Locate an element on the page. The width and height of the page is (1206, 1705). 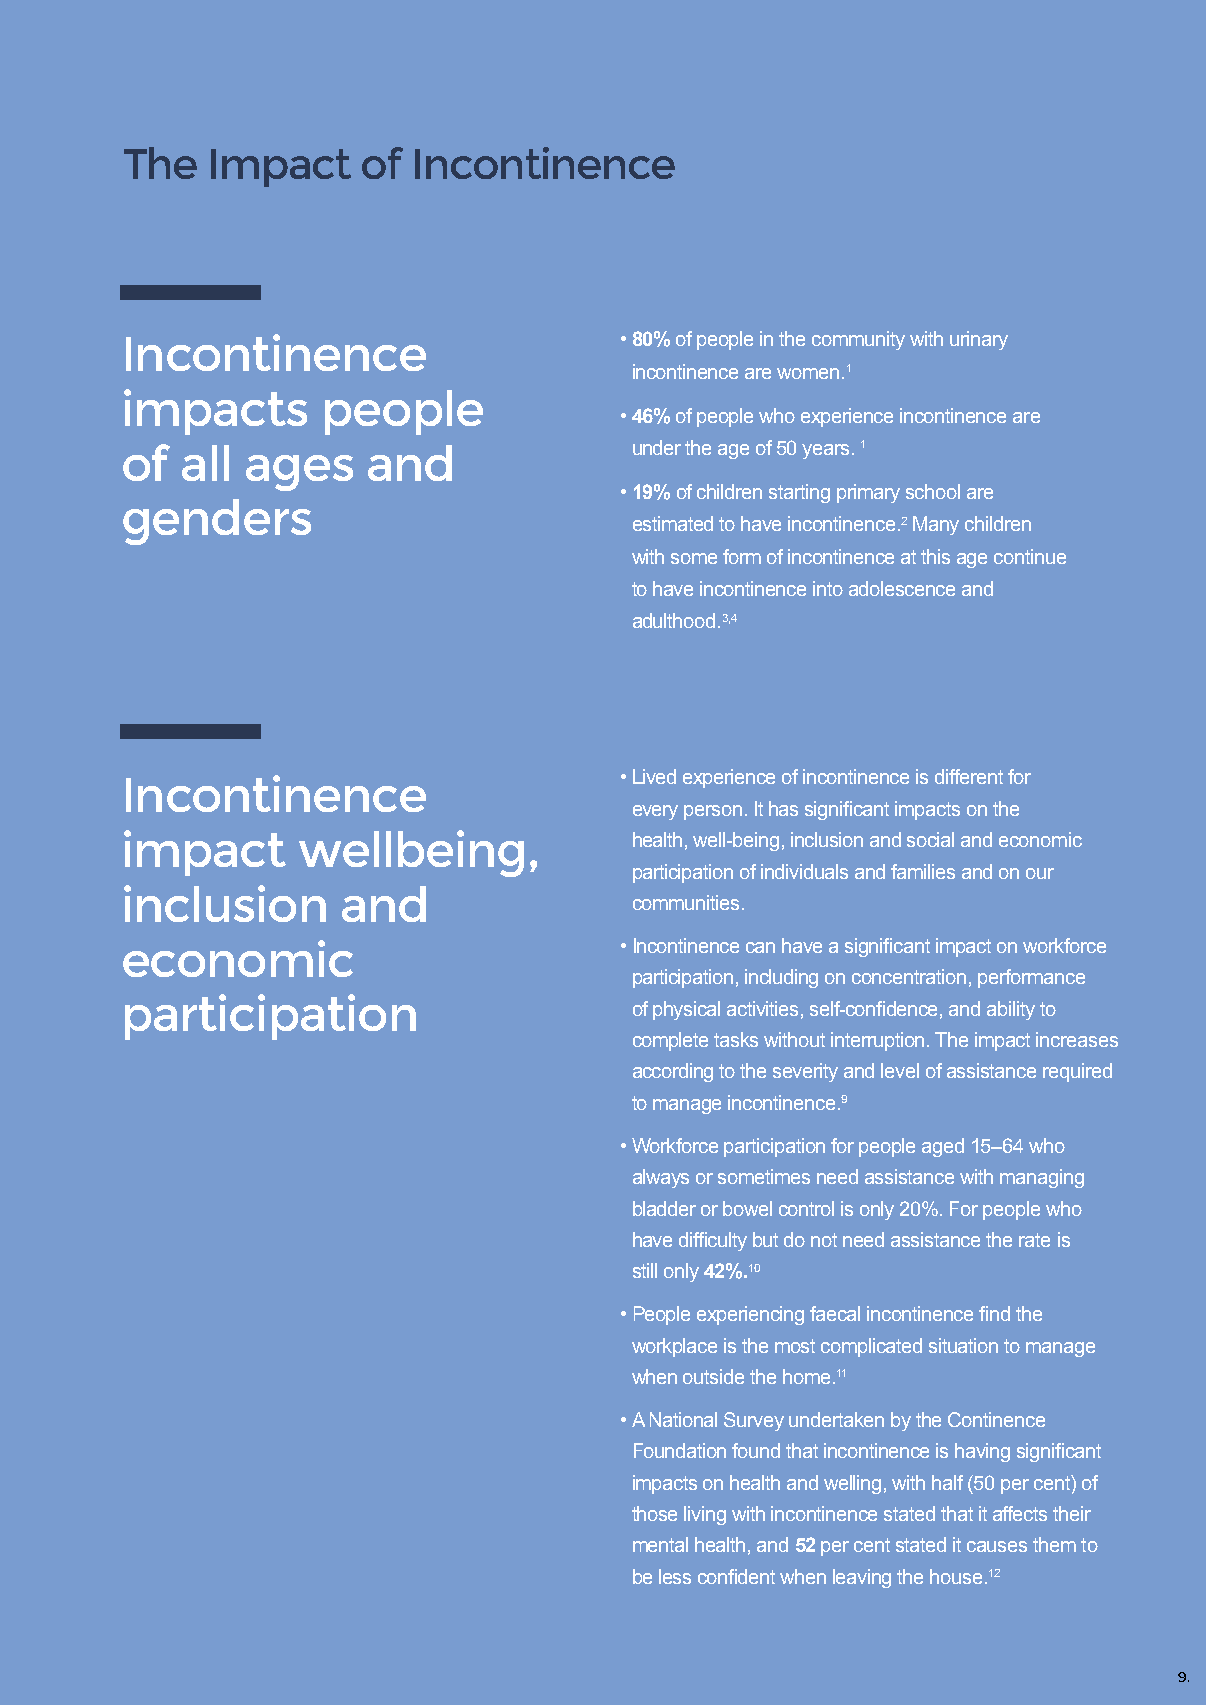
those is located at coordinates (654, 1513).
